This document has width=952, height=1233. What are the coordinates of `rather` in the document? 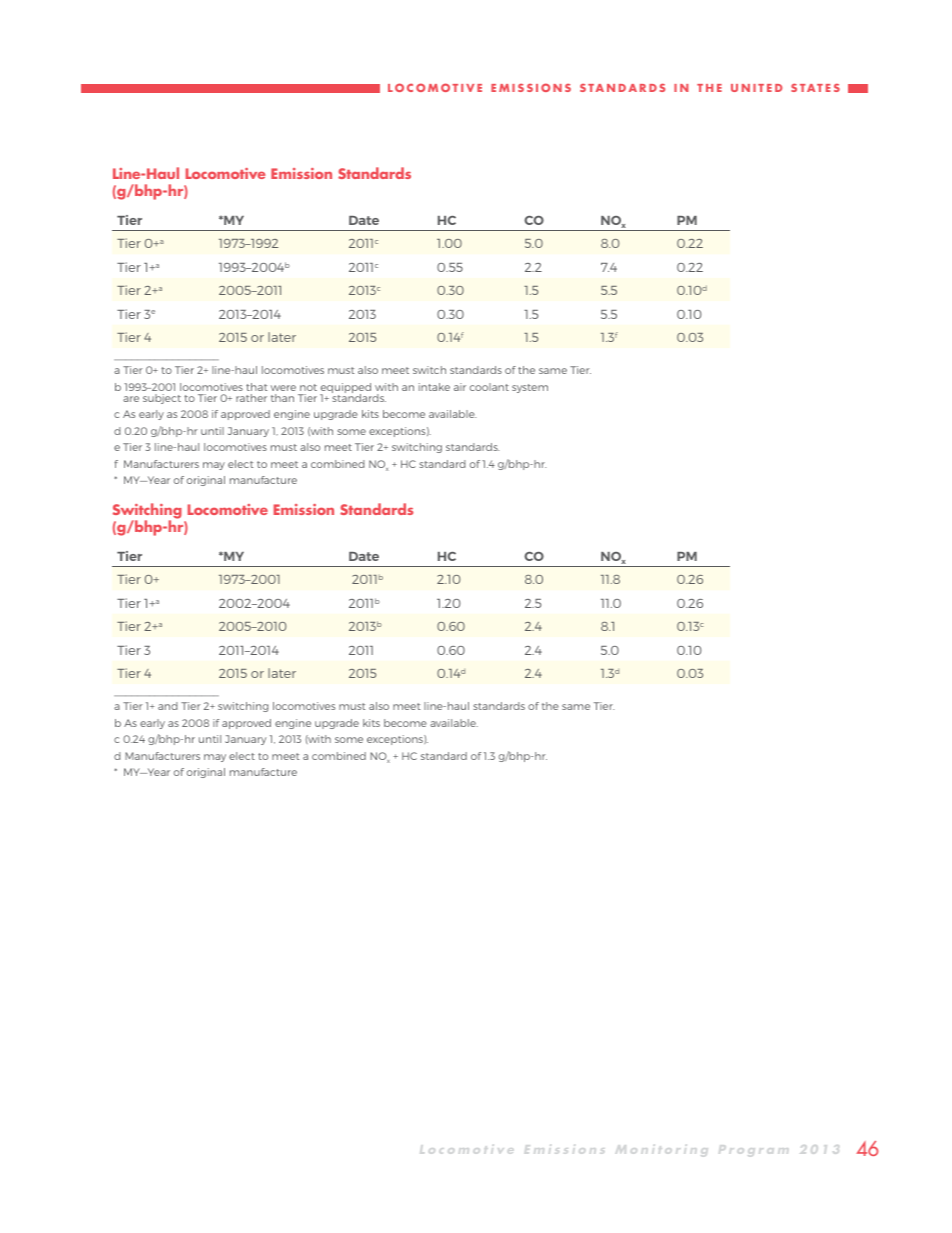 It's located at (251, 398).
